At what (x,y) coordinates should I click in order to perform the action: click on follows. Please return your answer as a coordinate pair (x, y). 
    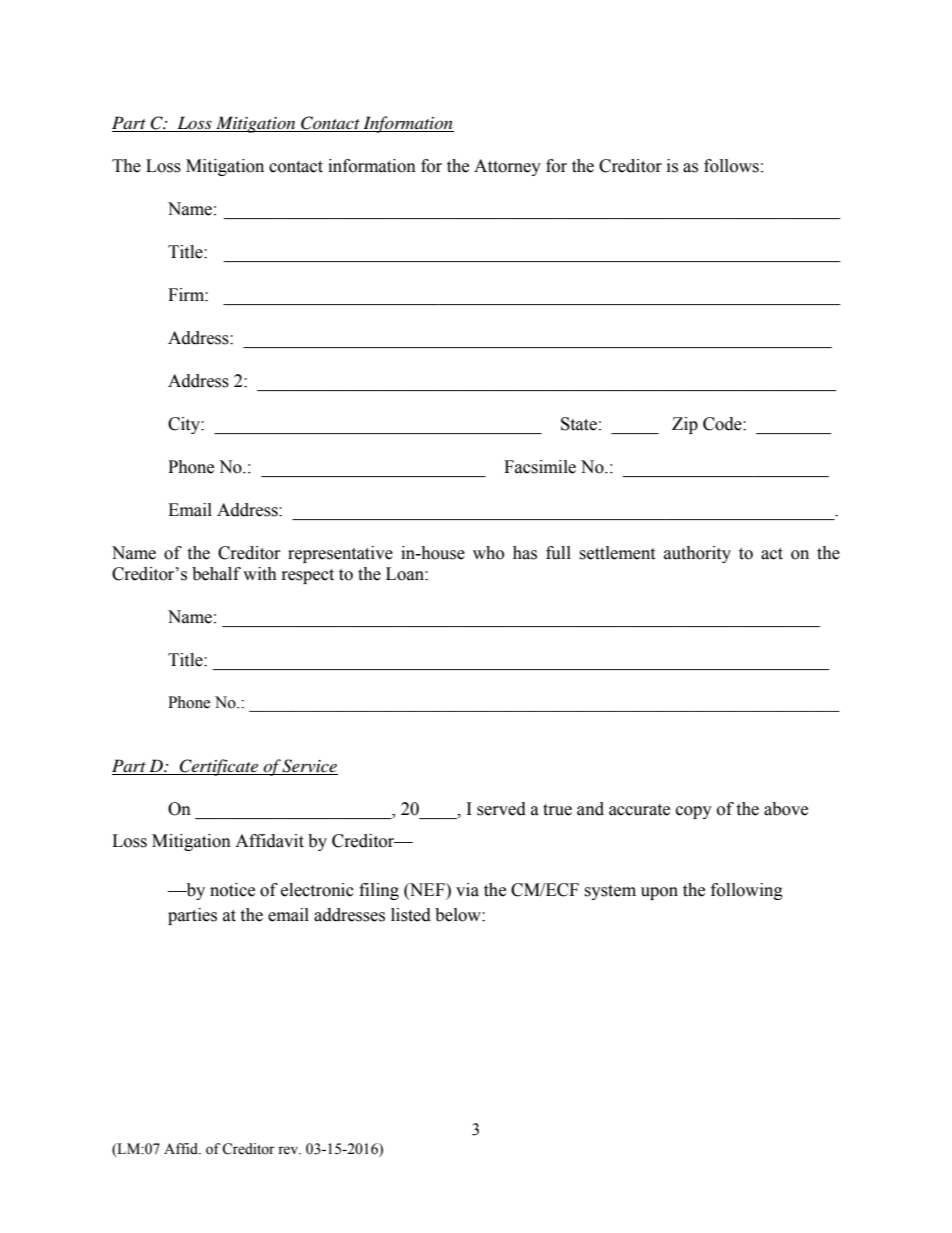
    Looking at the image, I should click on (731, 166).
